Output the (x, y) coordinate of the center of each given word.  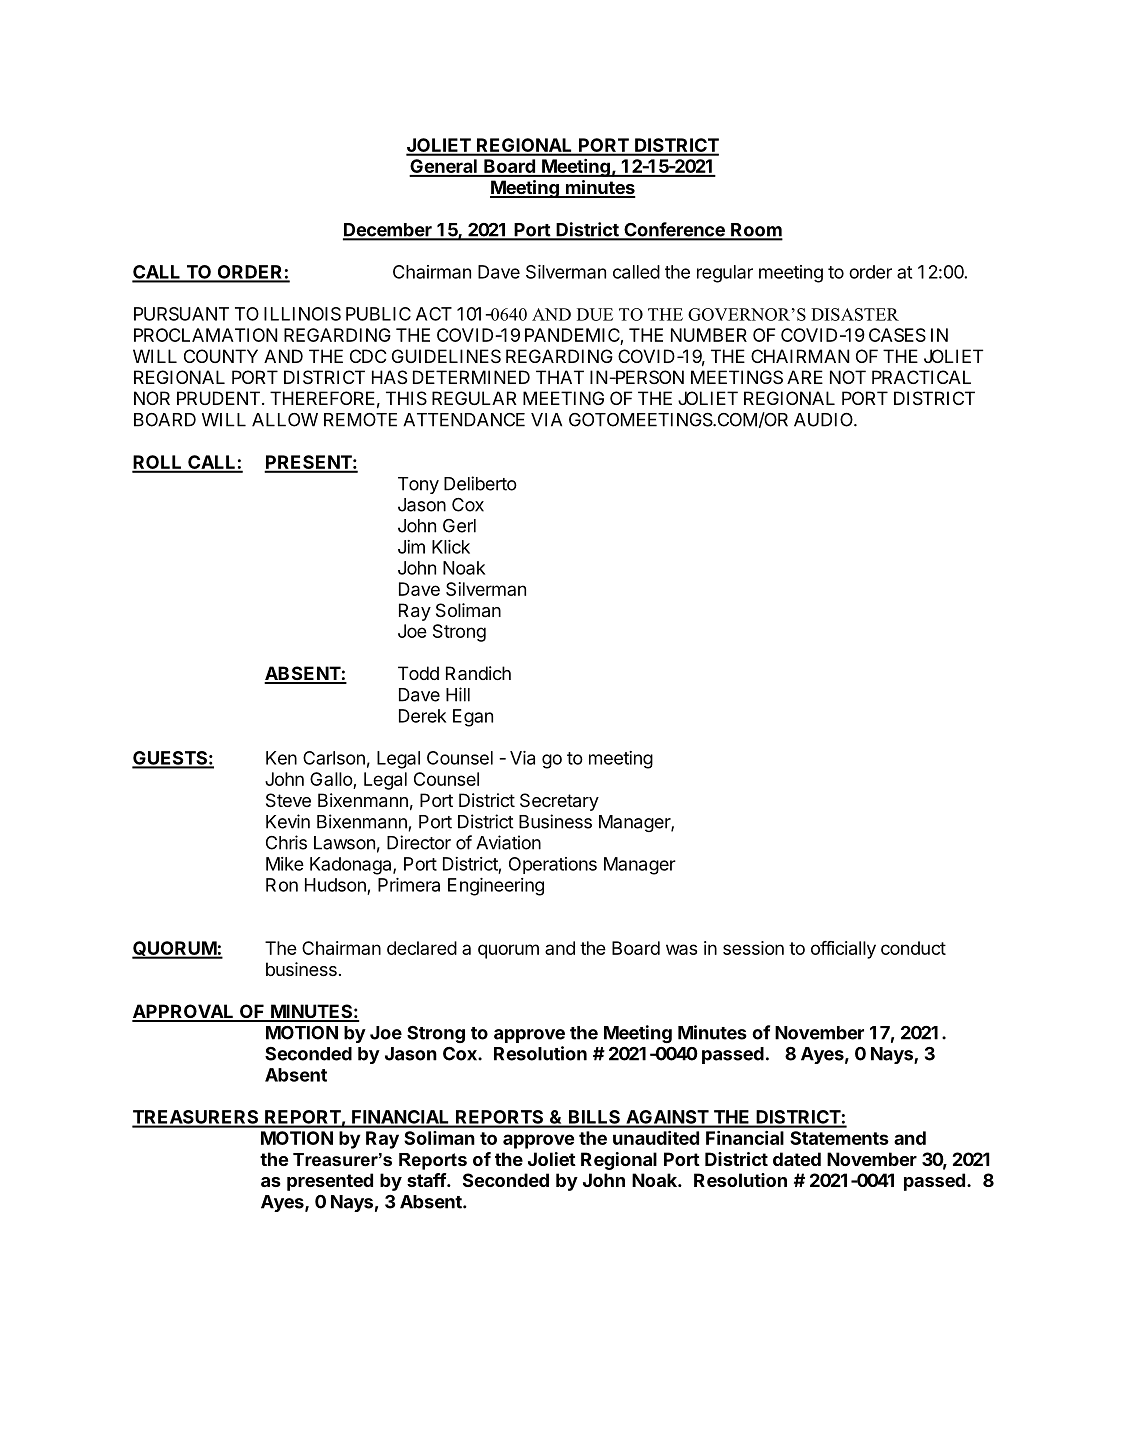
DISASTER (855, 314)
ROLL (158, 463)
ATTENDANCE (464, 420)
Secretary (559, 802)
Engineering (496, 887)
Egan (473, 718)
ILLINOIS (302, 314)
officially (843, 950)
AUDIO (824, 420)
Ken (281, 758)
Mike (285, 864)
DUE (595, 314)
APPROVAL (184, 1012)
